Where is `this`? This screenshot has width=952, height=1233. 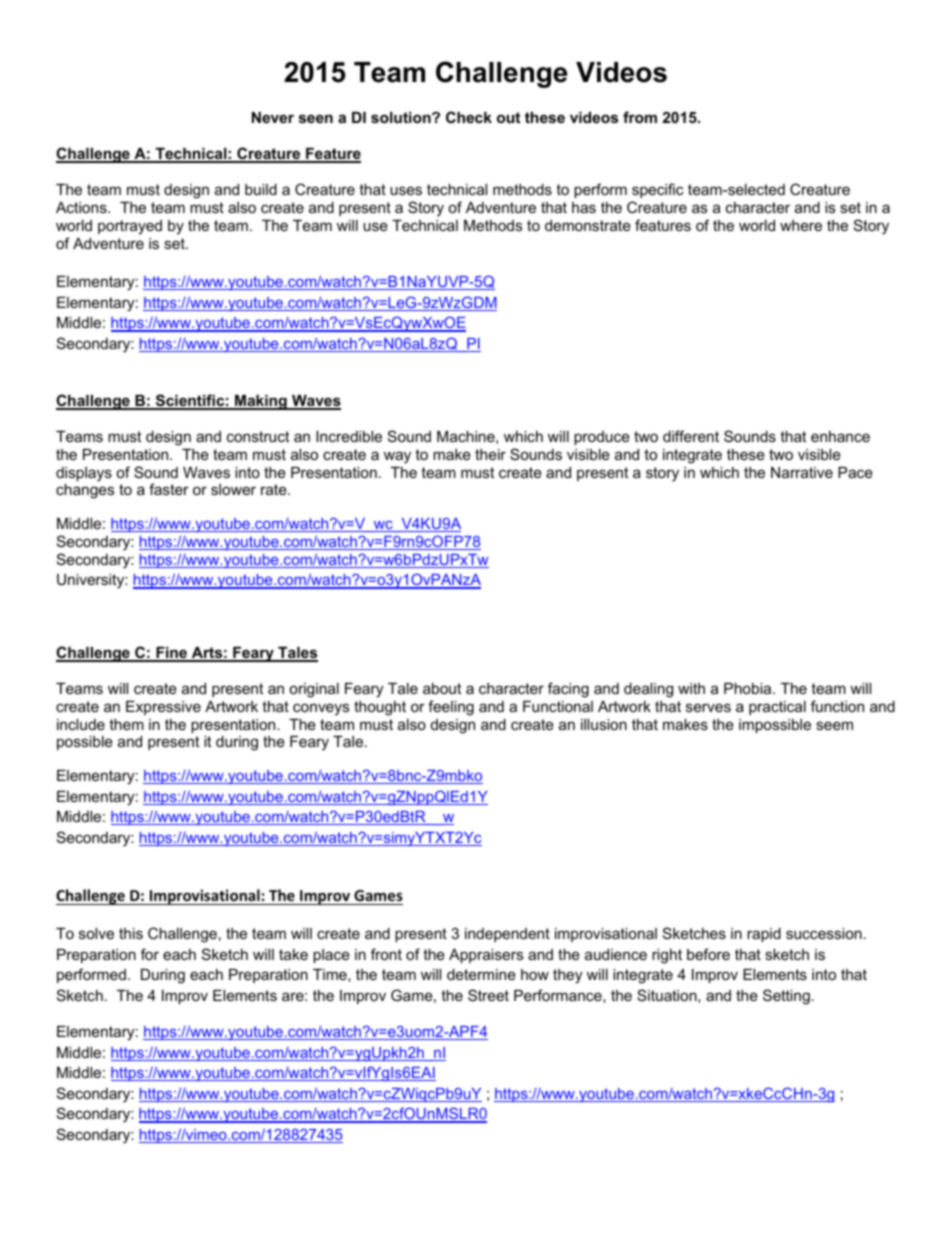 this is located at coordinates (131, 933).
